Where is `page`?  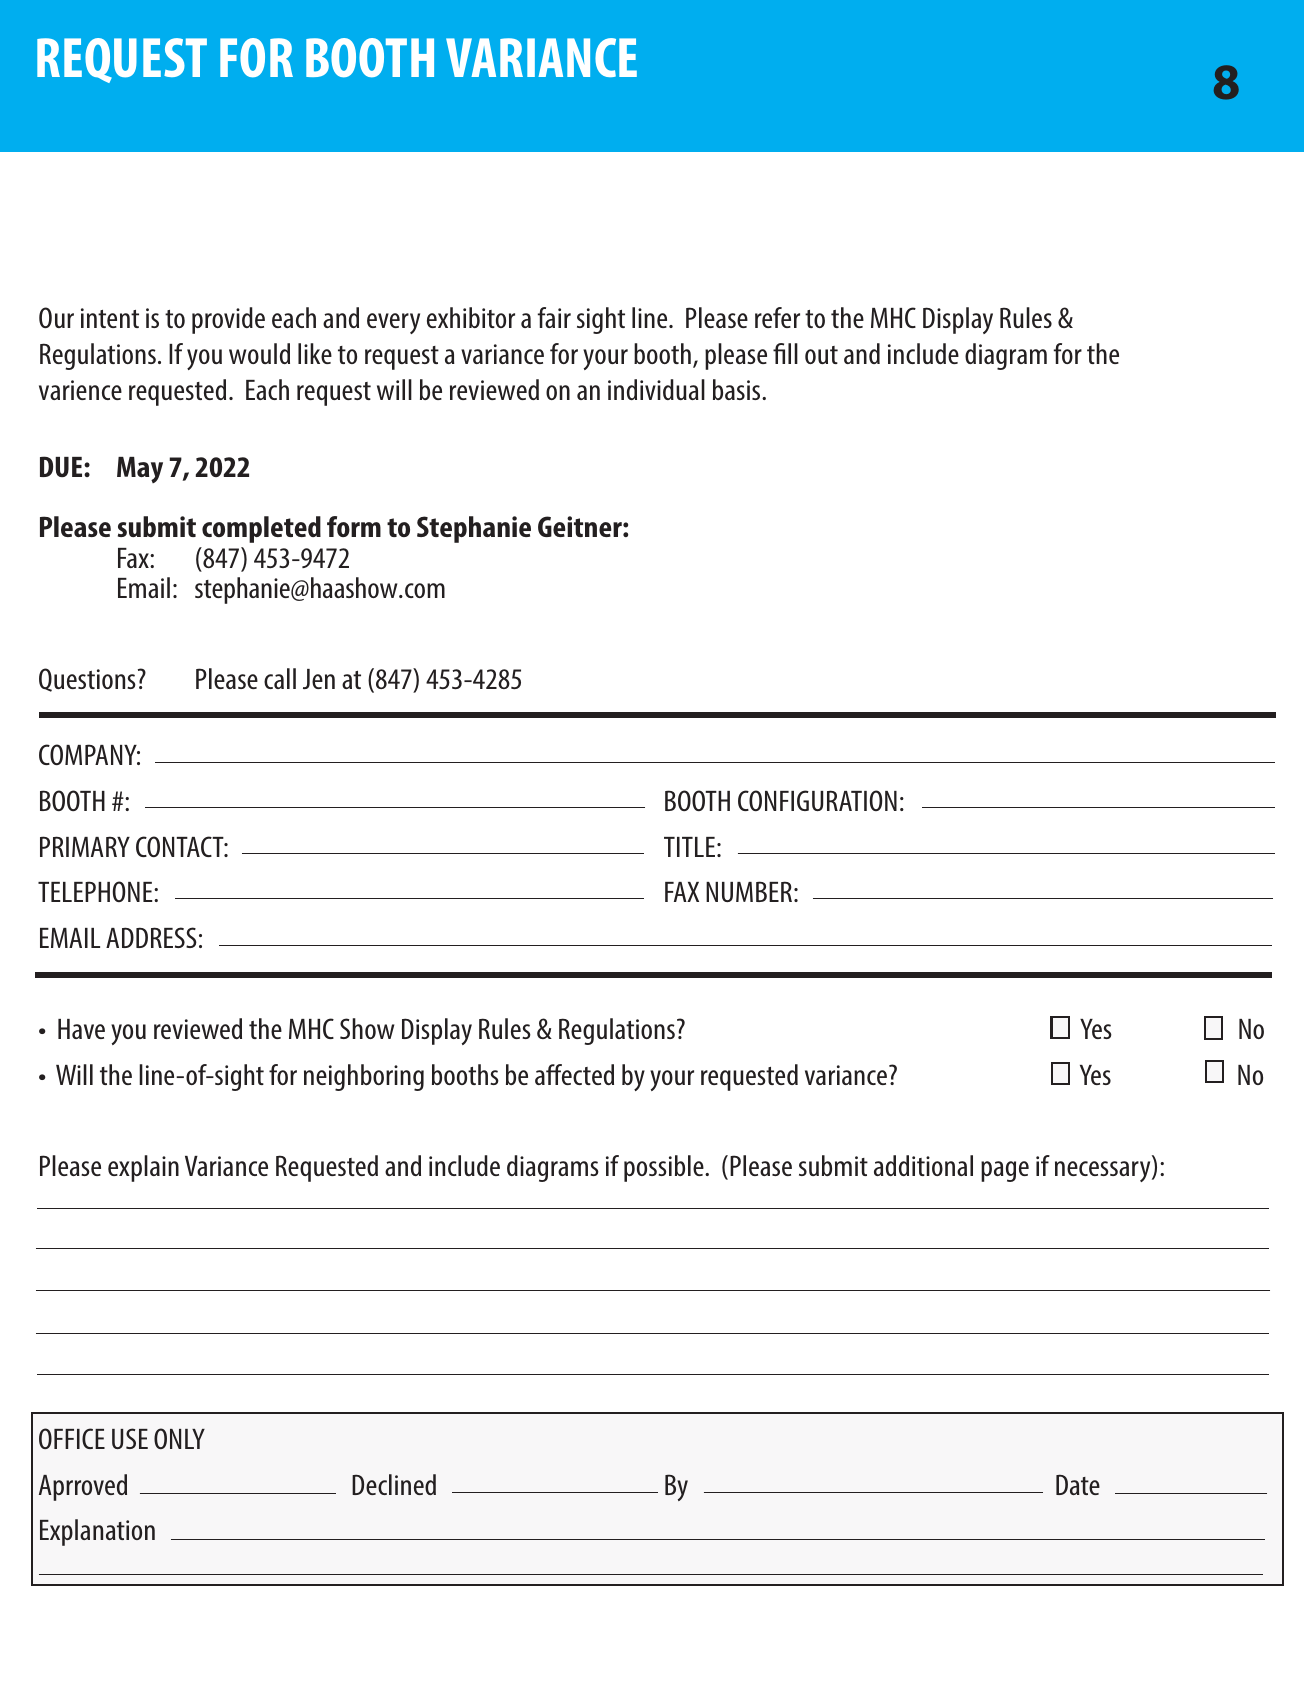
page is located at coordinates (1005, 1171).
